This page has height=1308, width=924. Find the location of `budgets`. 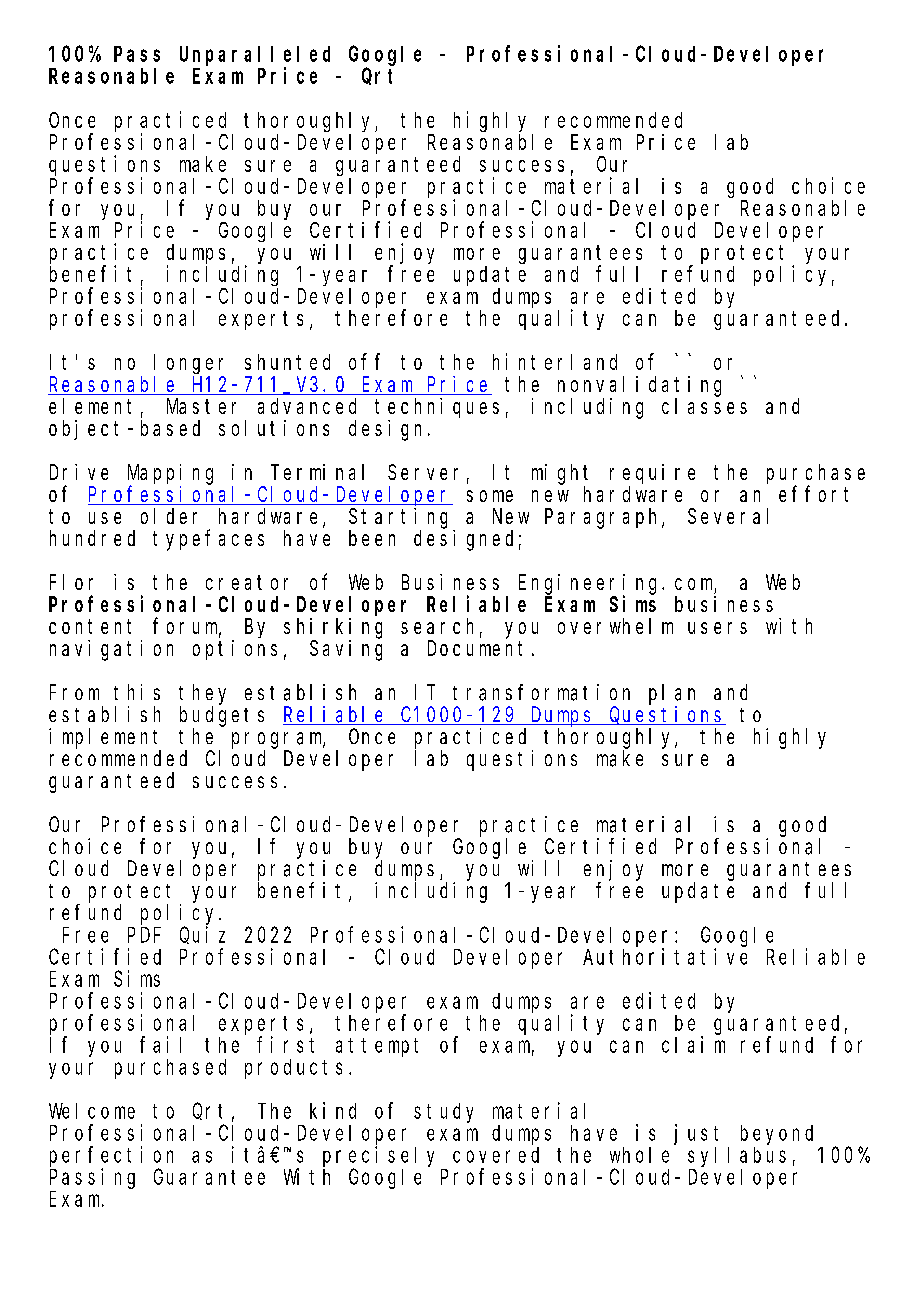

budgets is located at coordinates (222, 716).
